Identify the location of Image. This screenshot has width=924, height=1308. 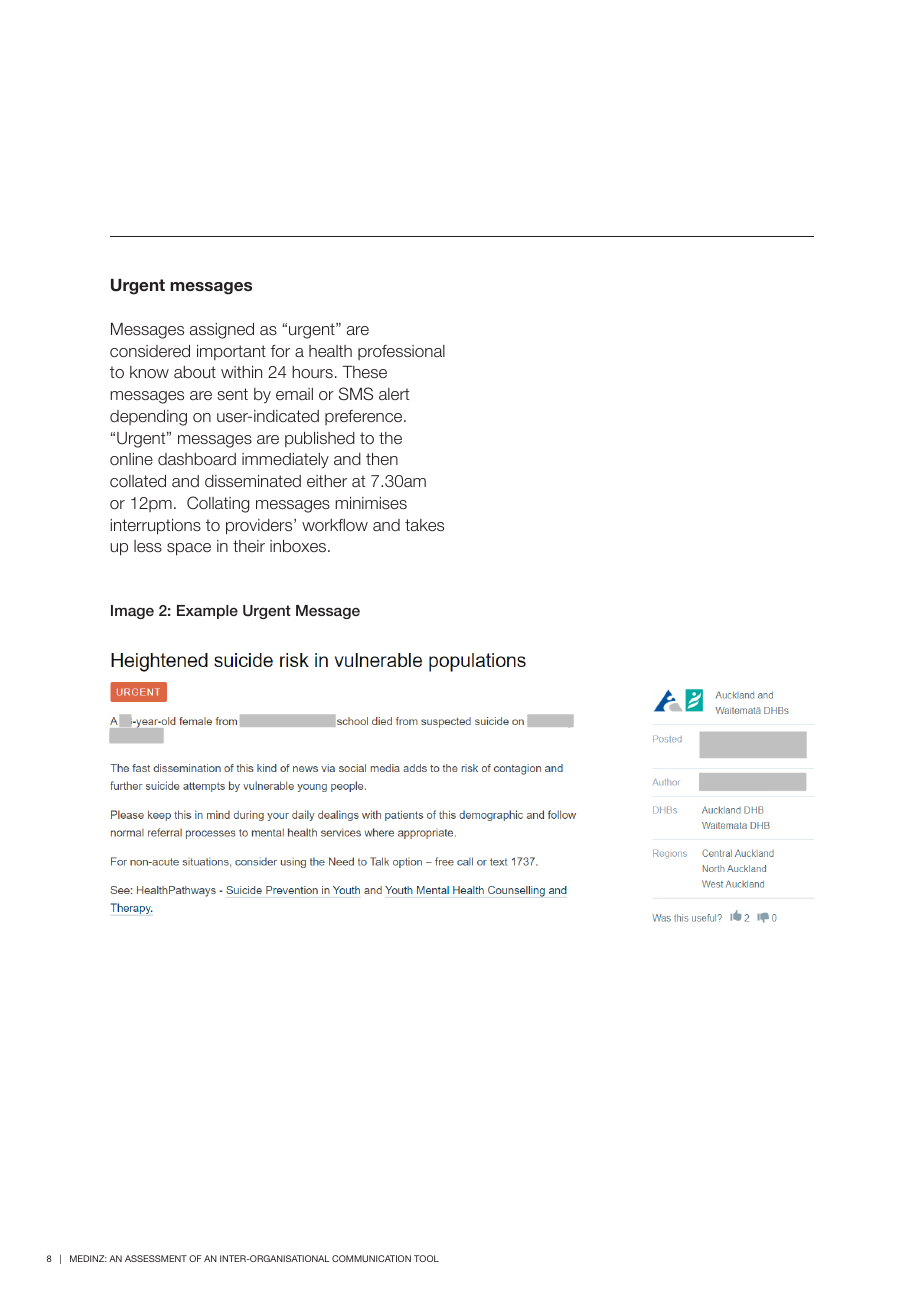
(132, 612).
